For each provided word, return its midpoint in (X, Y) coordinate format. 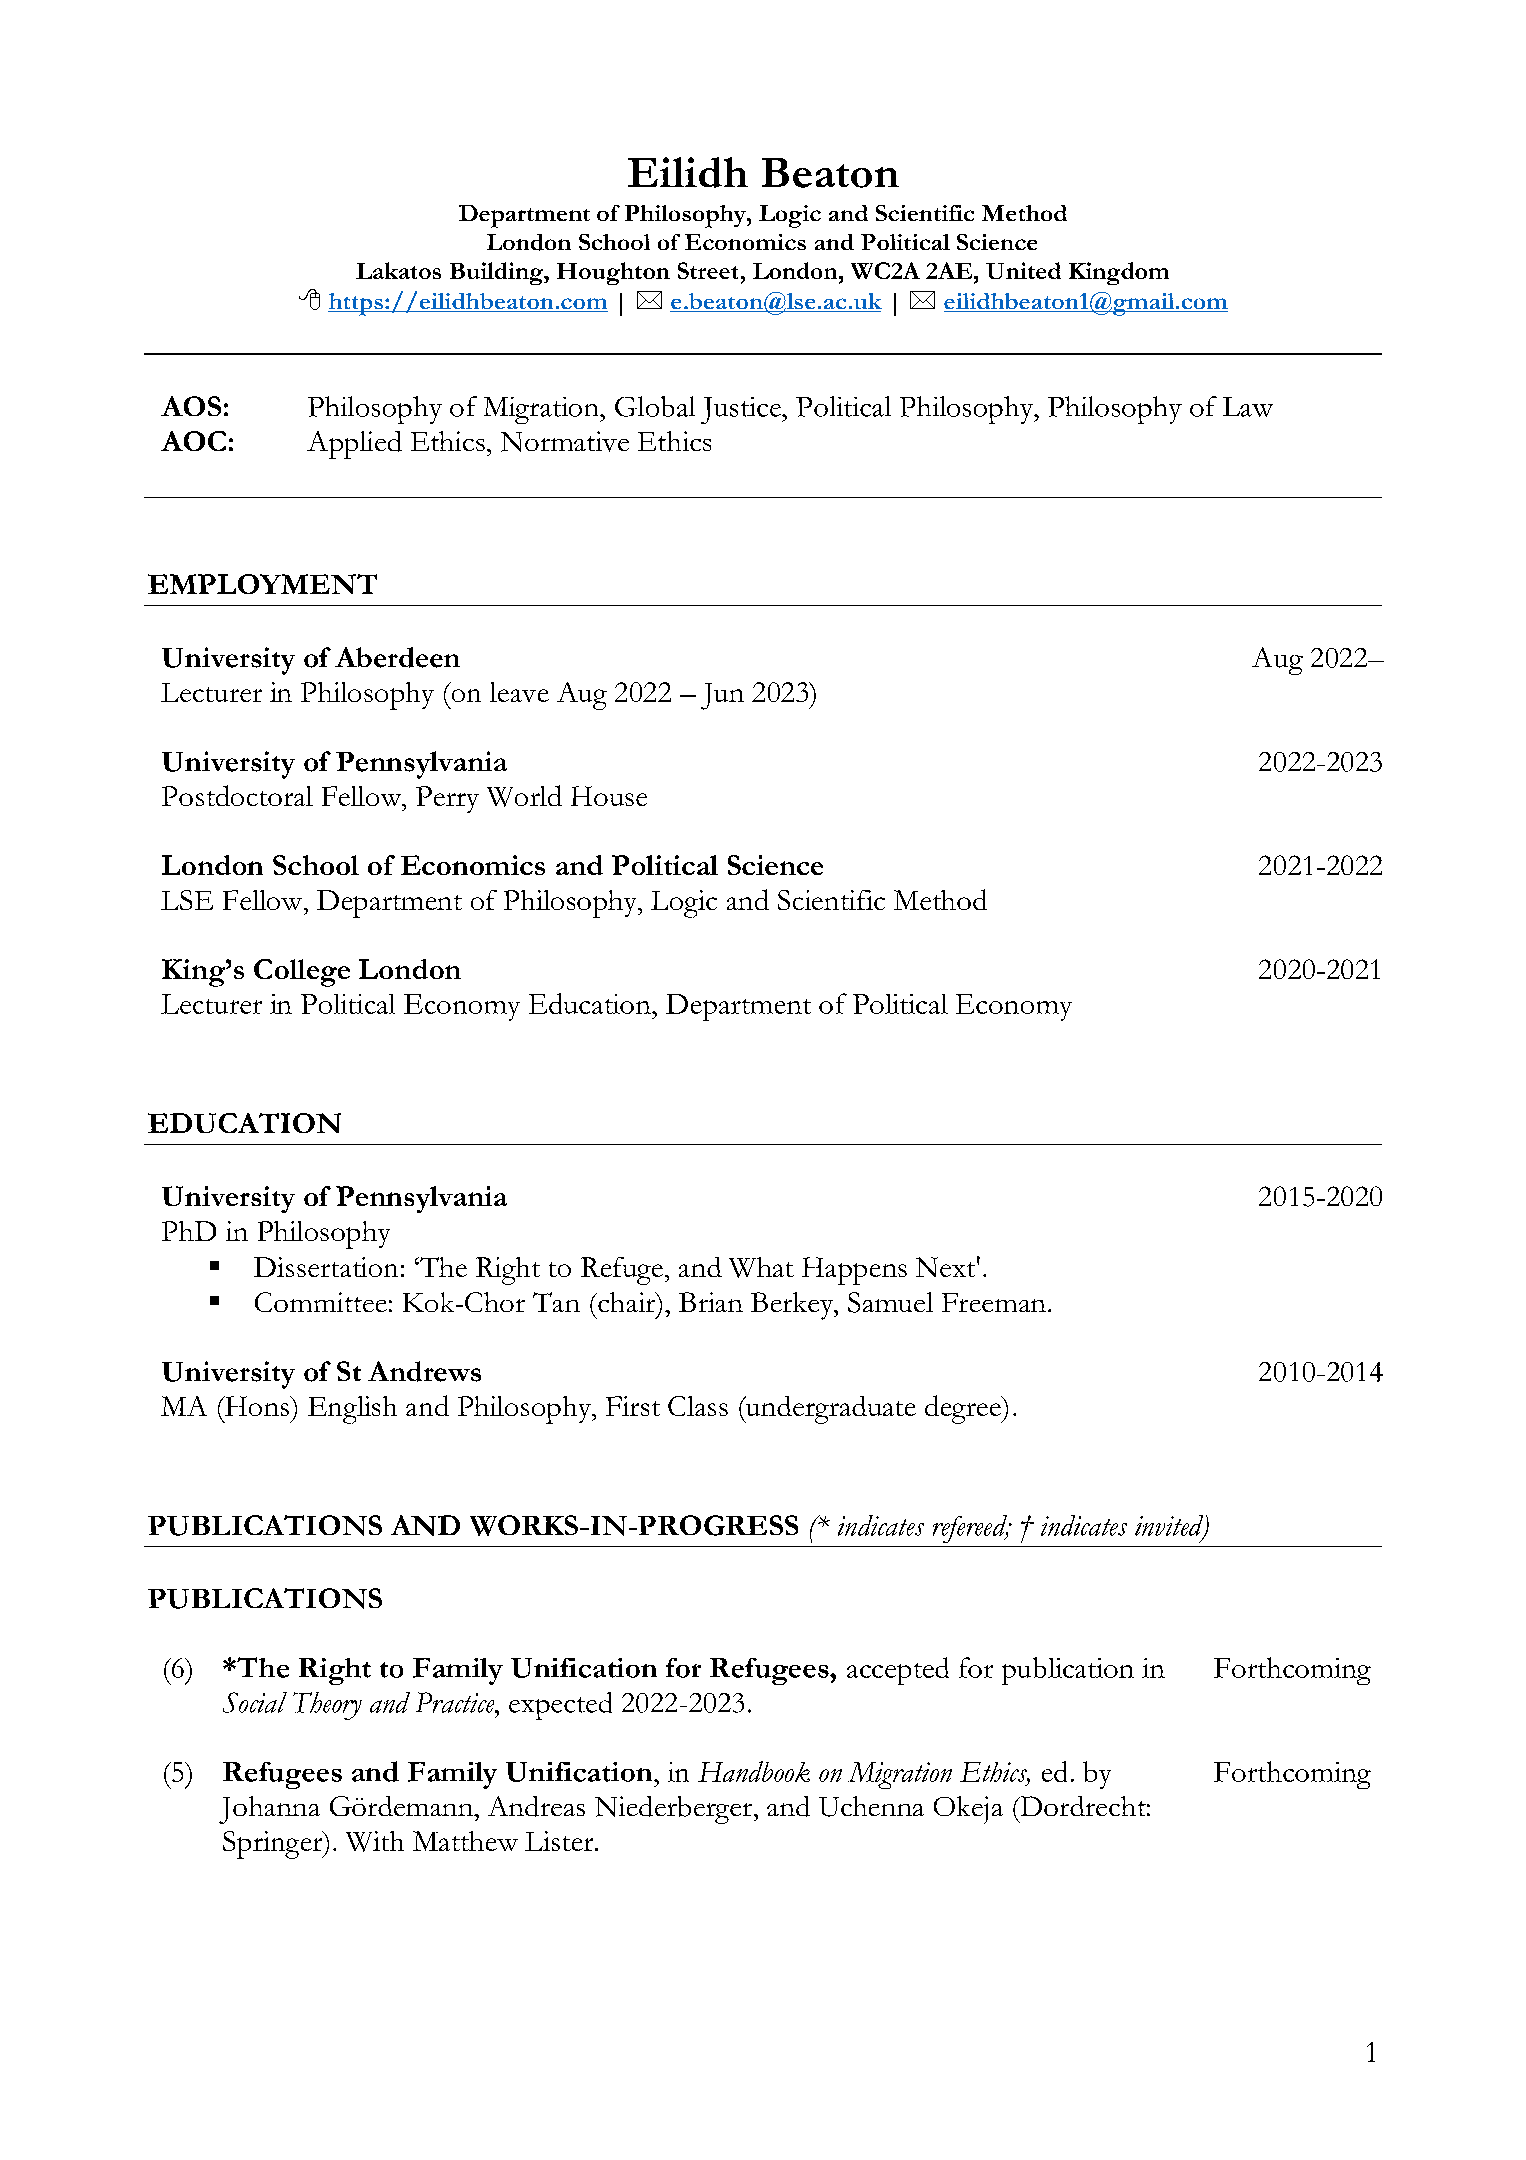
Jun (722, 696)
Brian (711, 1302)
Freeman (994, 1302)
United (1023, 270)
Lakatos (398, 270)
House (609, 796)
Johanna (269, 1810)
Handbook (754, 1771)
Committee (321, 1302)
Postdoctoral (237, 795)
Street (708, 270)
